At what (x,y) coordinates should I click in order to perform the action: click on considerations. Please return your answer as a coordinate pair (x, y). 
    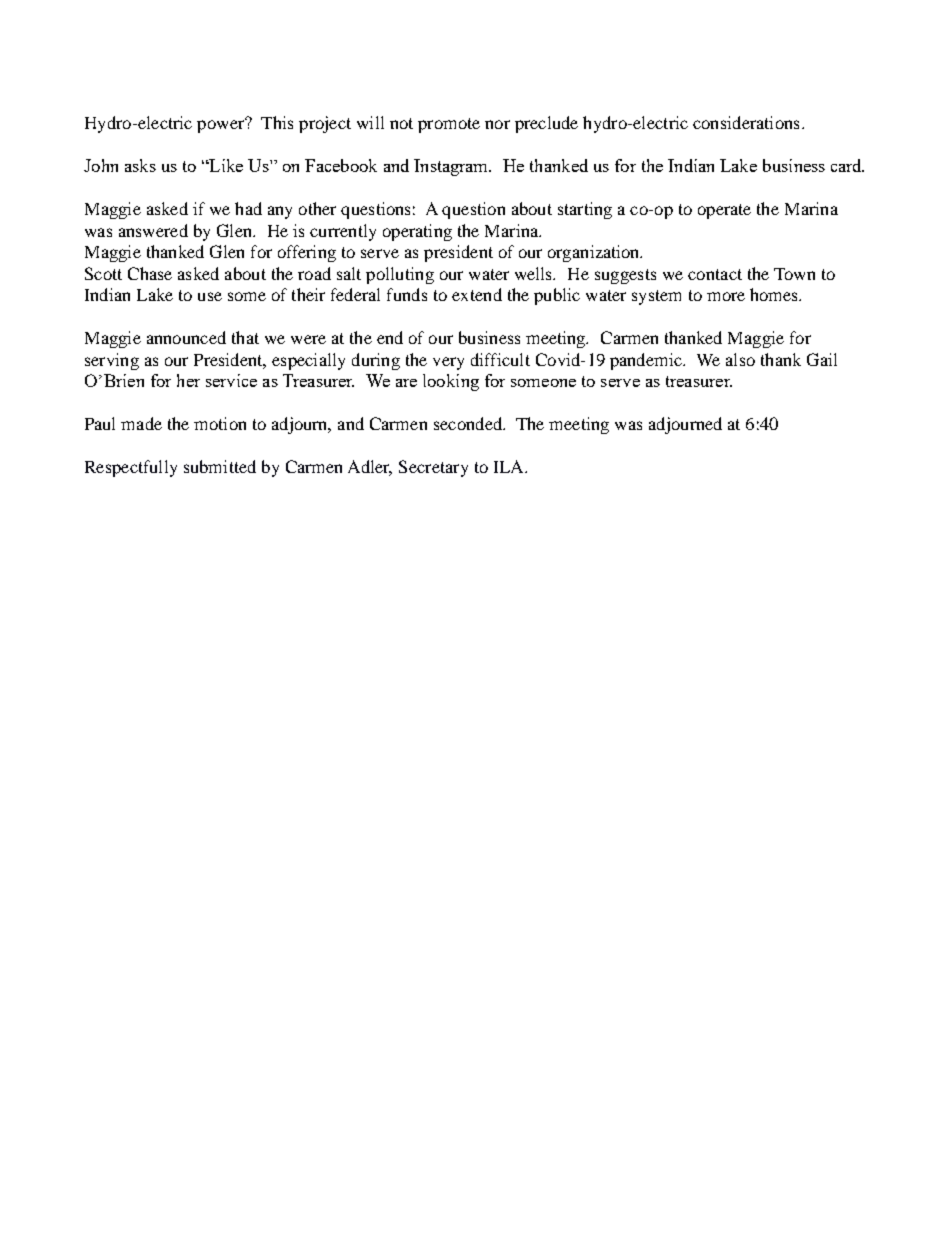
    Looking at the image, I should click on (746, 122).
